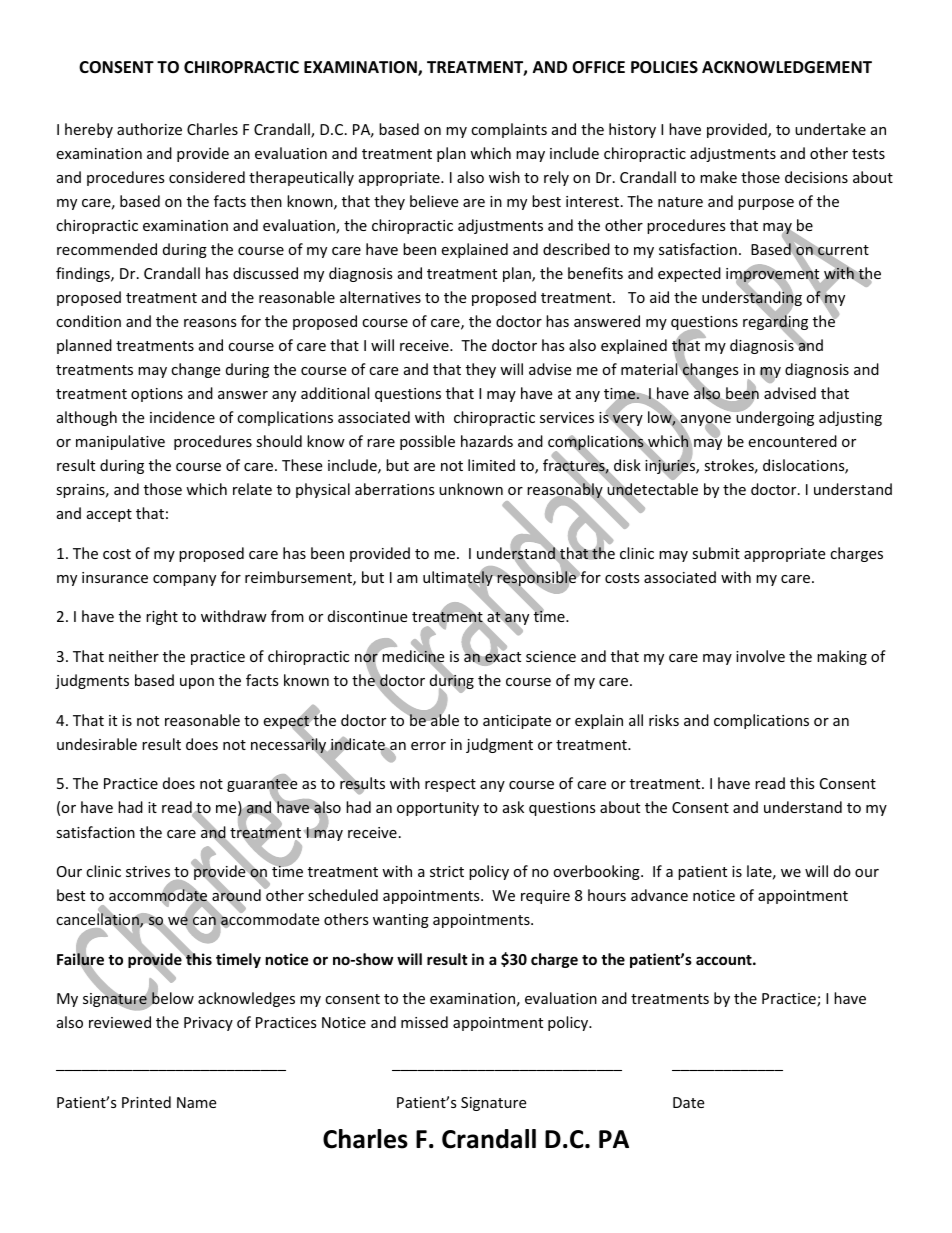  Describe the element at coordinates (774, 417) in the page. I see `undergoing` at that location.
